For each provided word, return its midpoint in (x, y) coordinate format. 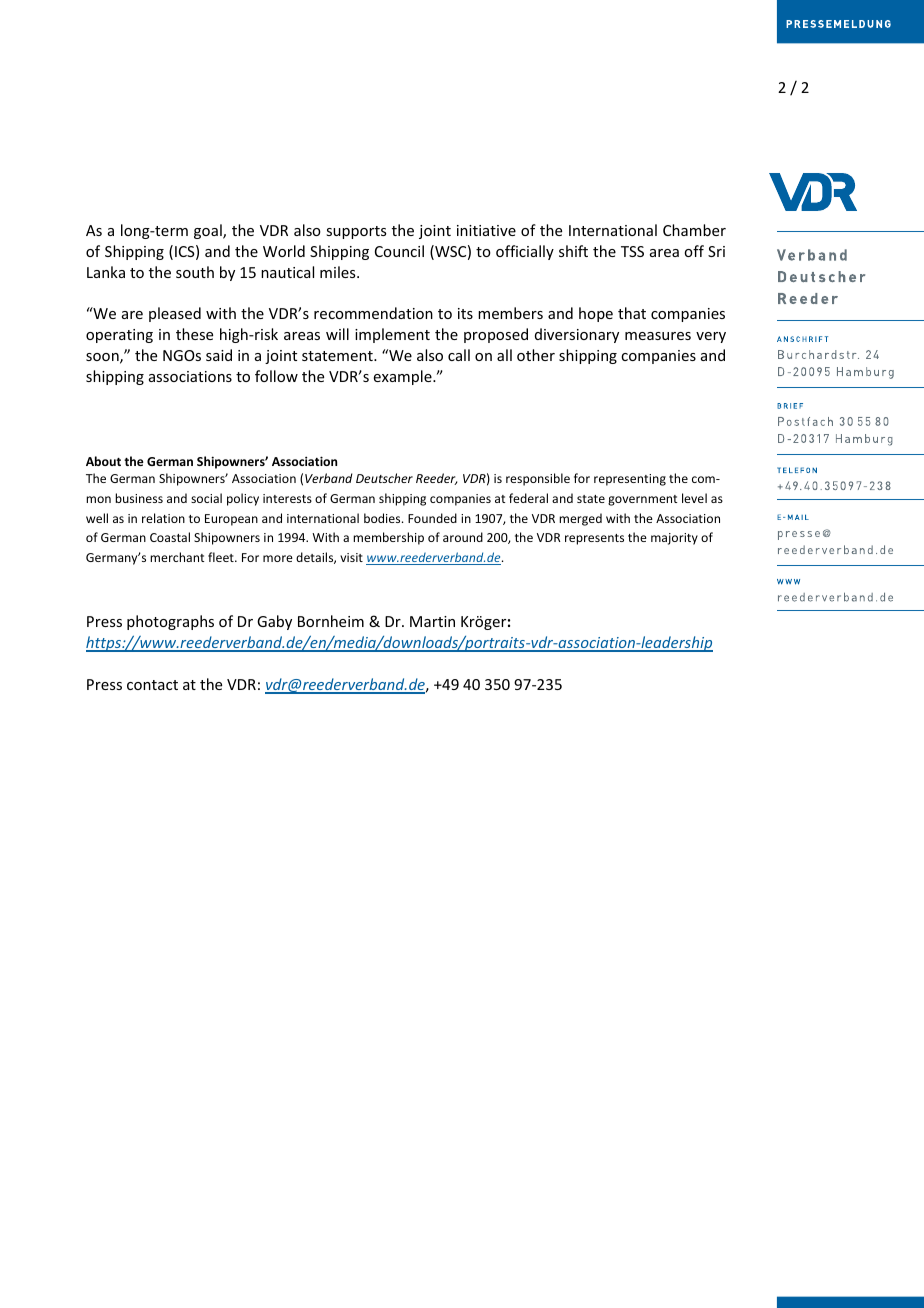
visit (351, 557)
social (206, 498)
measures (658, 336)
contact (152, 685)
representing (630, 480)
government (642, 500)
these (194, 334)
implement (392, 335)
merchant (177, 557)
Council (399, 251)
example (404, 377)
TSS (632, 251)
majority (674, 539)
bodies (383, 518)
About (103, 461)
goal (209, 231)
